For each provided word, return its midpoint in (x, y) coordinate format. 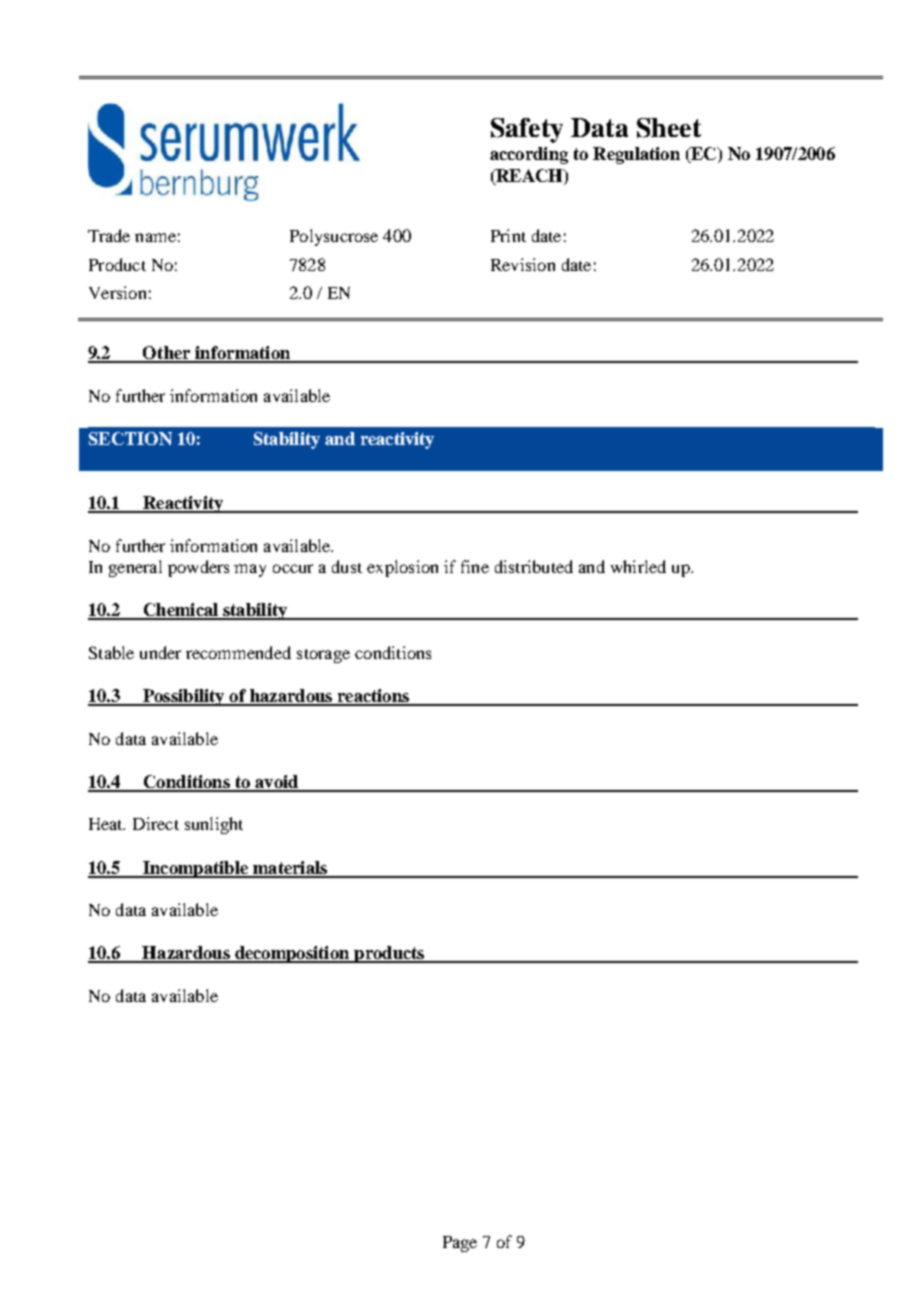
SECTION (130, 438)
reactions (373, 697)
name (155, 237)
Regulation (636, 155)
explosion (402, 568)
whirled (638, 566)
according (529, 155)
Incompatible (195, 869)
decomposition (292, 954)
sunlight (214, 825)
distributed (534, 566)
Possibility (184, 697)
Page (460, 1244)
